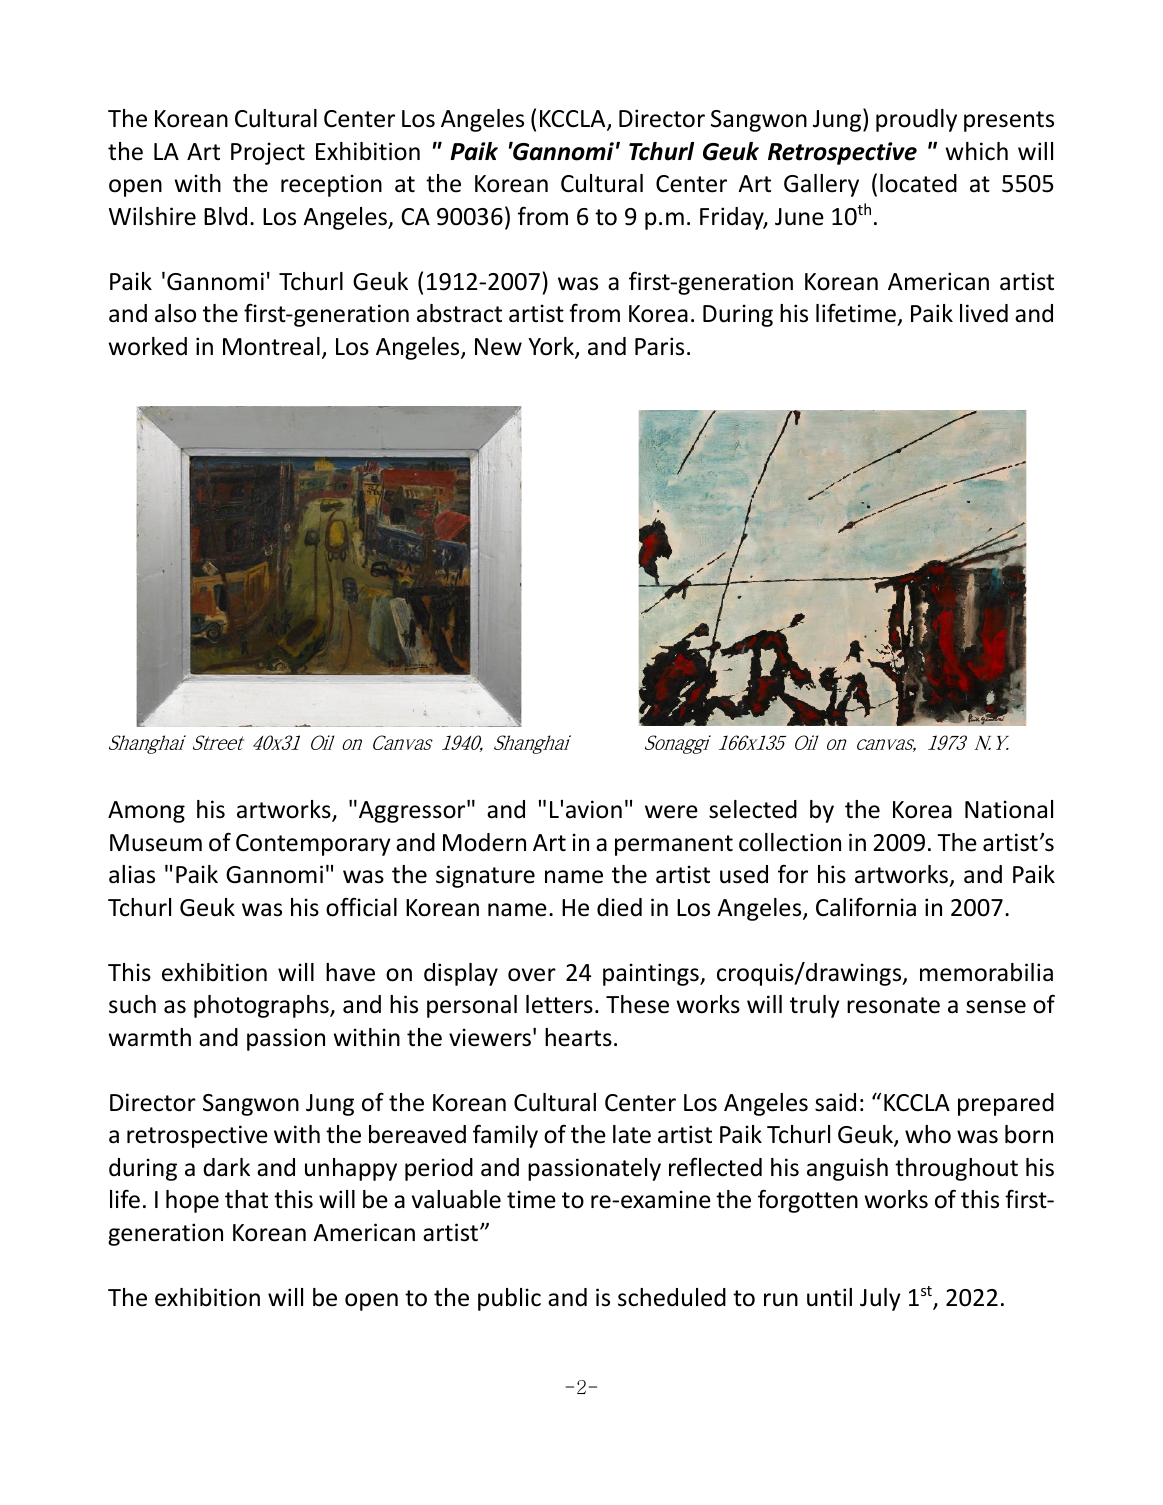 The height and width of the screenshot is (1505, 1163). Describe the element at coordinates (268, 153) in the screenshot. I see `Project` at that location.
